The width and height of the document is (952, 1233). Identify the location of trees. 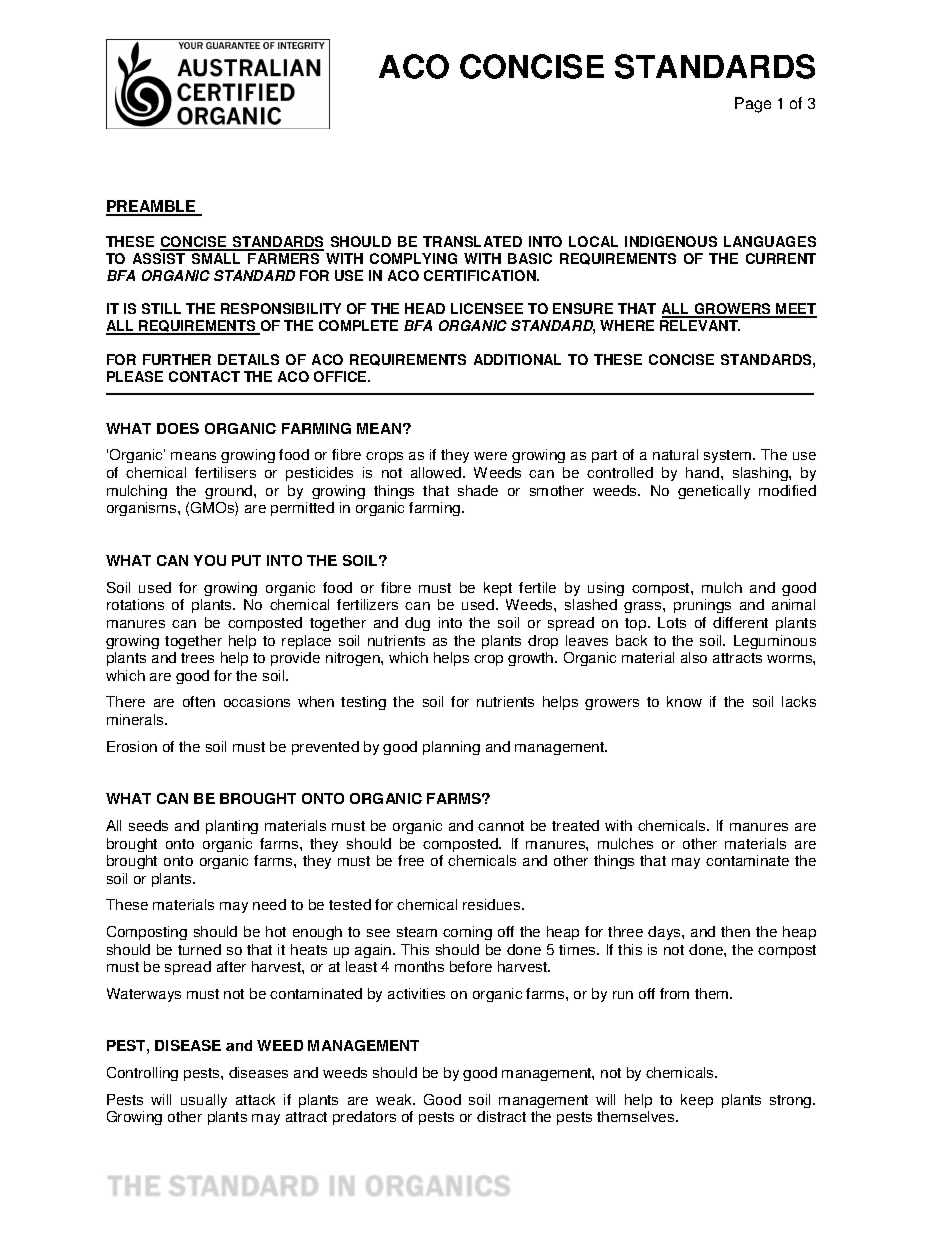
(197, 658).
